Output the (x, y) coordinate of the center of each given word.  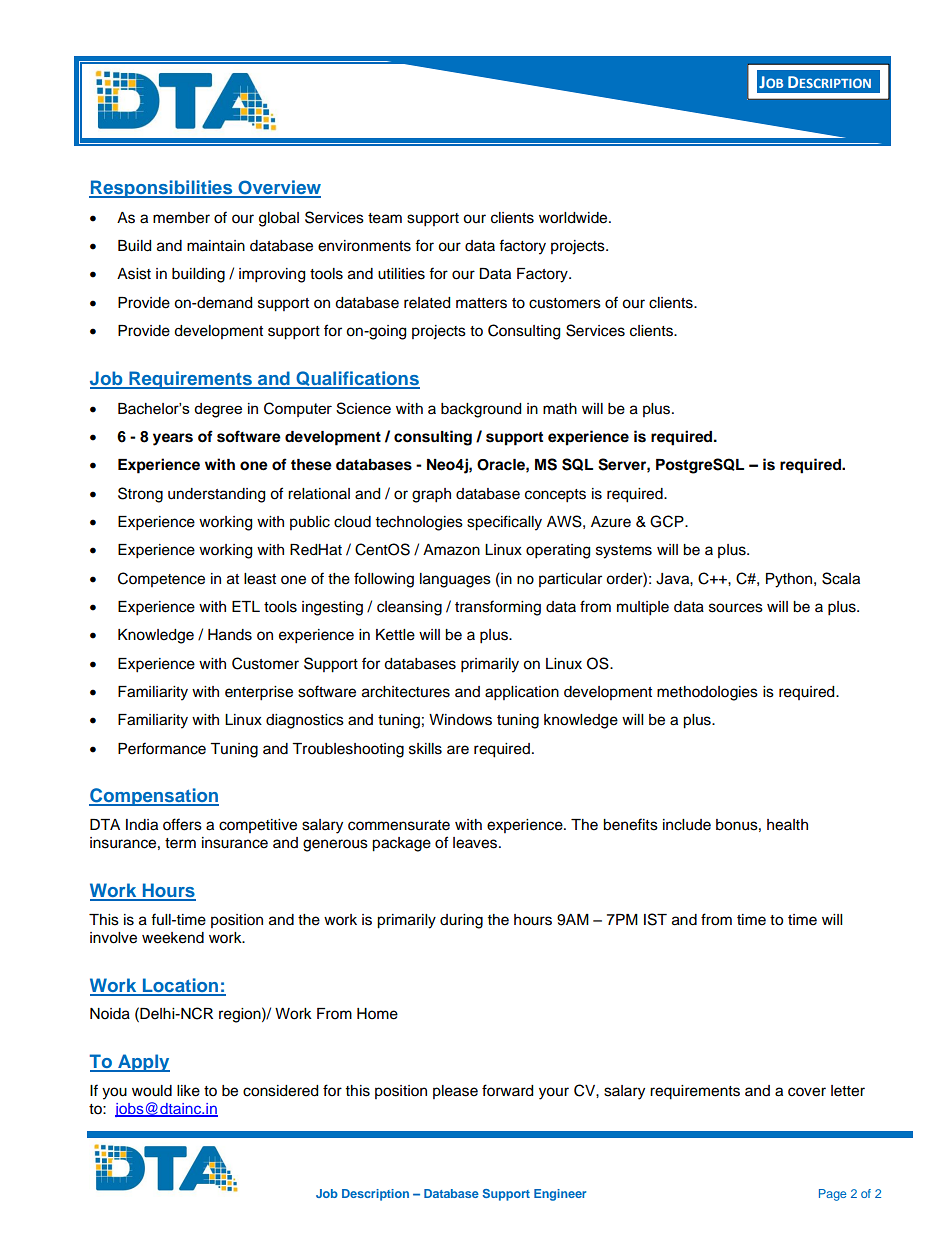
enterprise (259, 693)
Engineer (560, 1195)
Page (832, 1195)
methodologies (707, 693)
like (188, 1091)
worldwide (574, 218)
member (181, 218)
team (385, 218)
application (522, 693)
